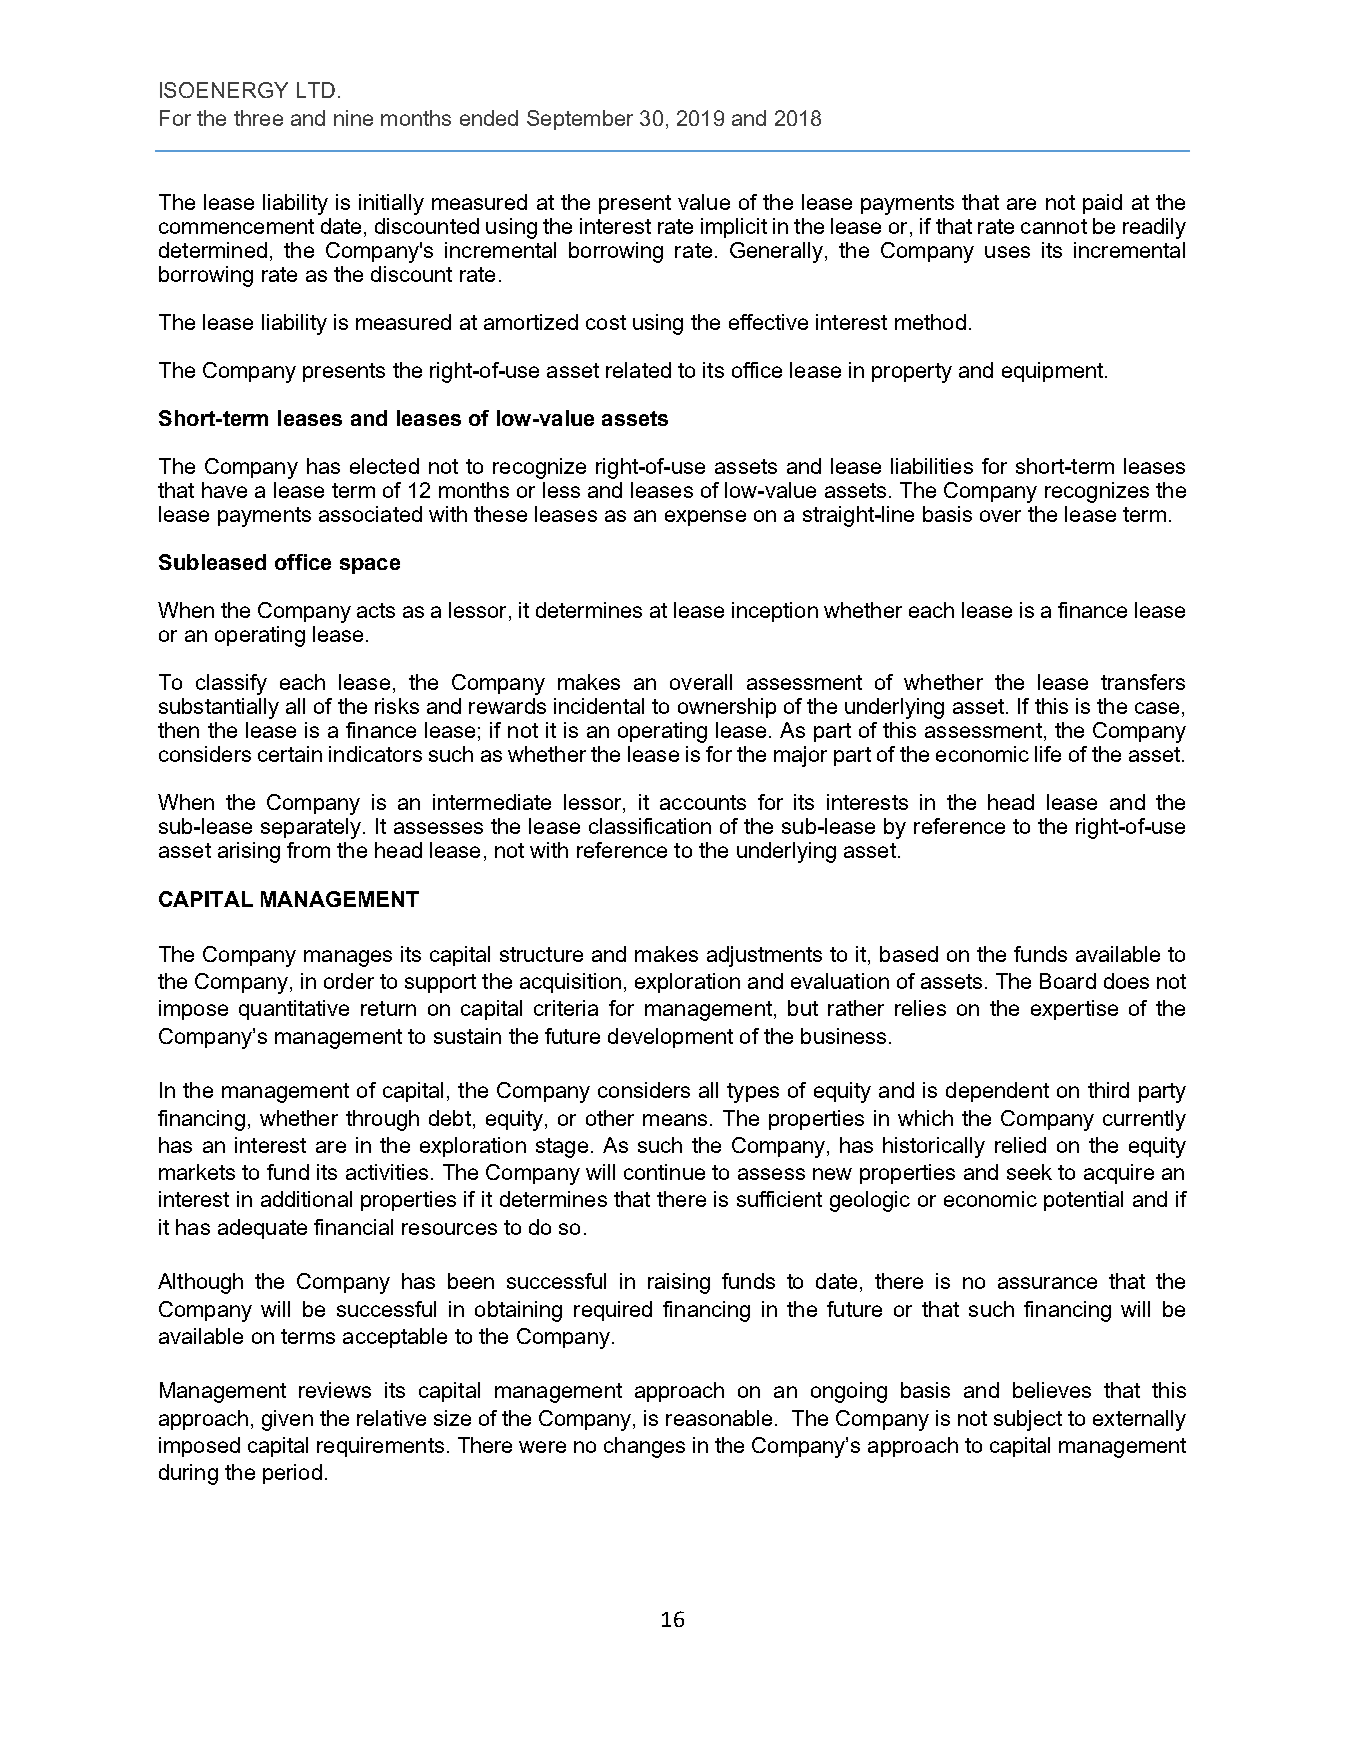  What do you see at coordinates (258, 118) in the screenshot?
I see `three` at bounding box center [258, 118].
